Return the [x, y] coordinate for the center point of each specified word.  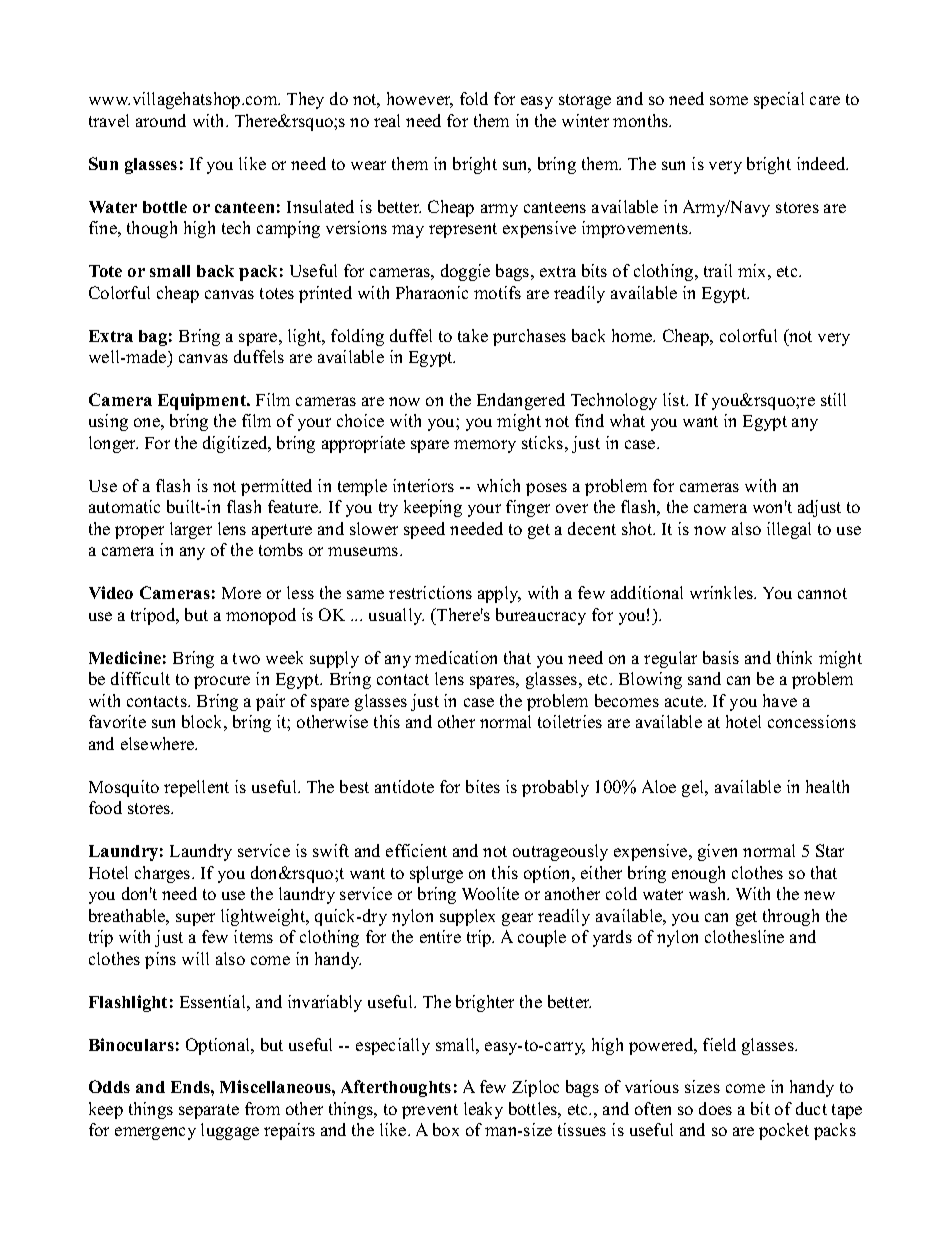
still [833, 399]
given [717, 852]
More [241, 593]
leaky [483, 1110]
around [161, 120]
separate [209, 1111]
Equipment [203, 401]
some [729, 100]
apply [499, 594]
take [473, 335]
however [420, 100]
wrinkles [723, 592]
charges [164, 874]
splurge [436, 874]
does [715, 1108]
